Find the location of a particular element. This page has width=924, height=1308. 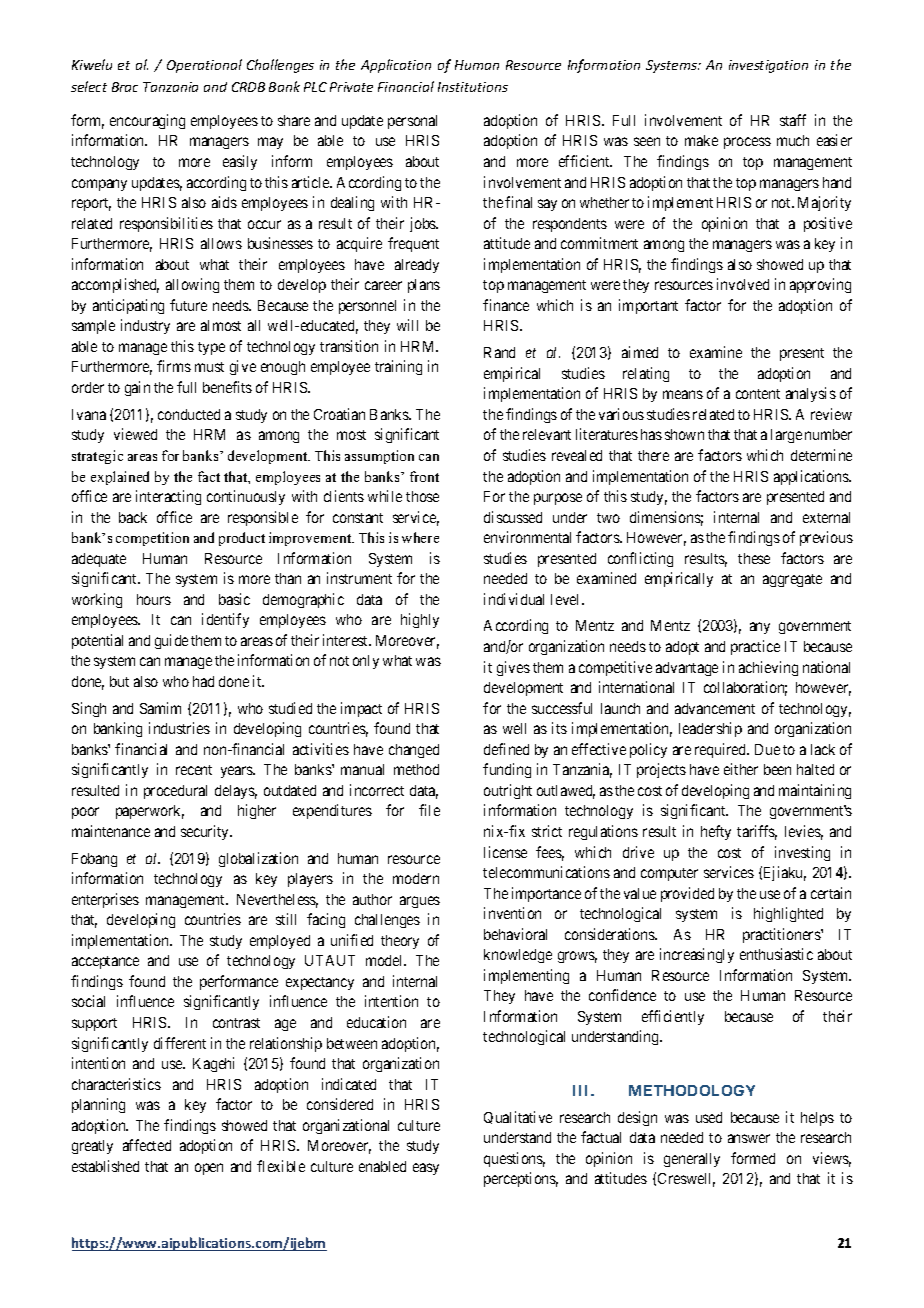

highly is located at coordinates (420, 620).
